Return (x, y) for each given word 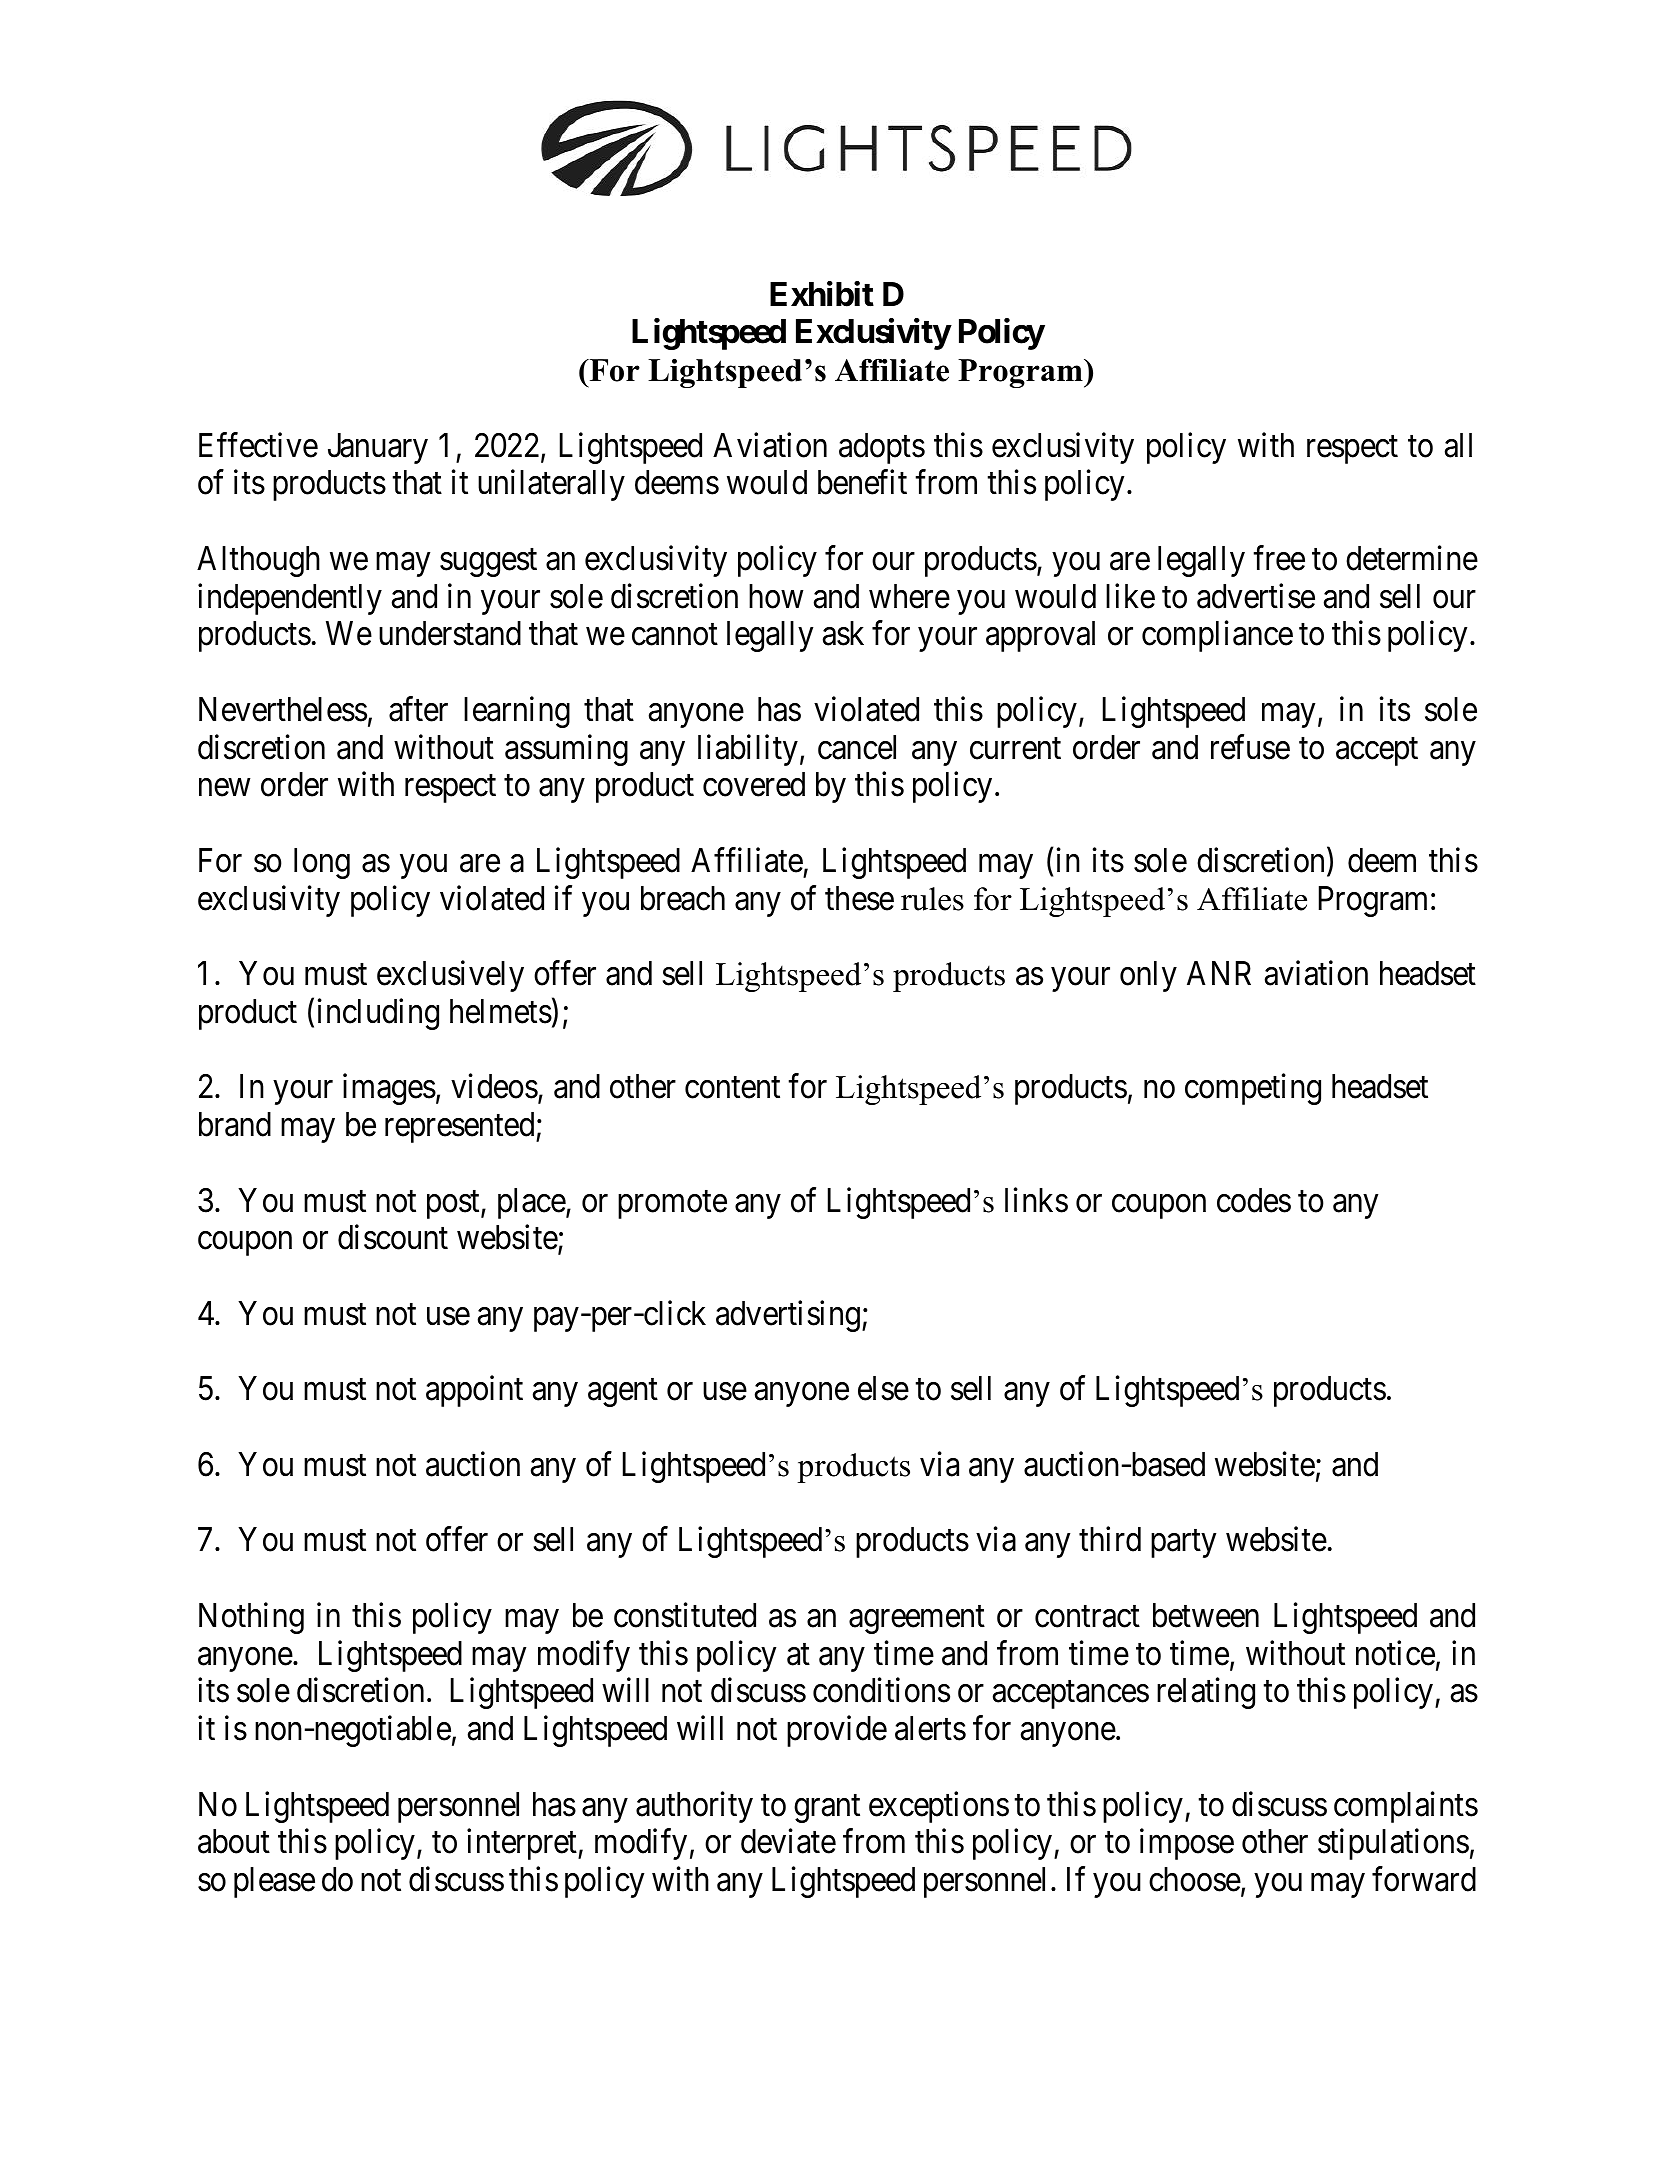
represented (461, 1127)
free (1279, 558)
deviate (788, 1841)
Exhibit (822, 294)
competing (1253, 1089)
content (732, 1088)
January (378, 448)
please (274, 1882)
